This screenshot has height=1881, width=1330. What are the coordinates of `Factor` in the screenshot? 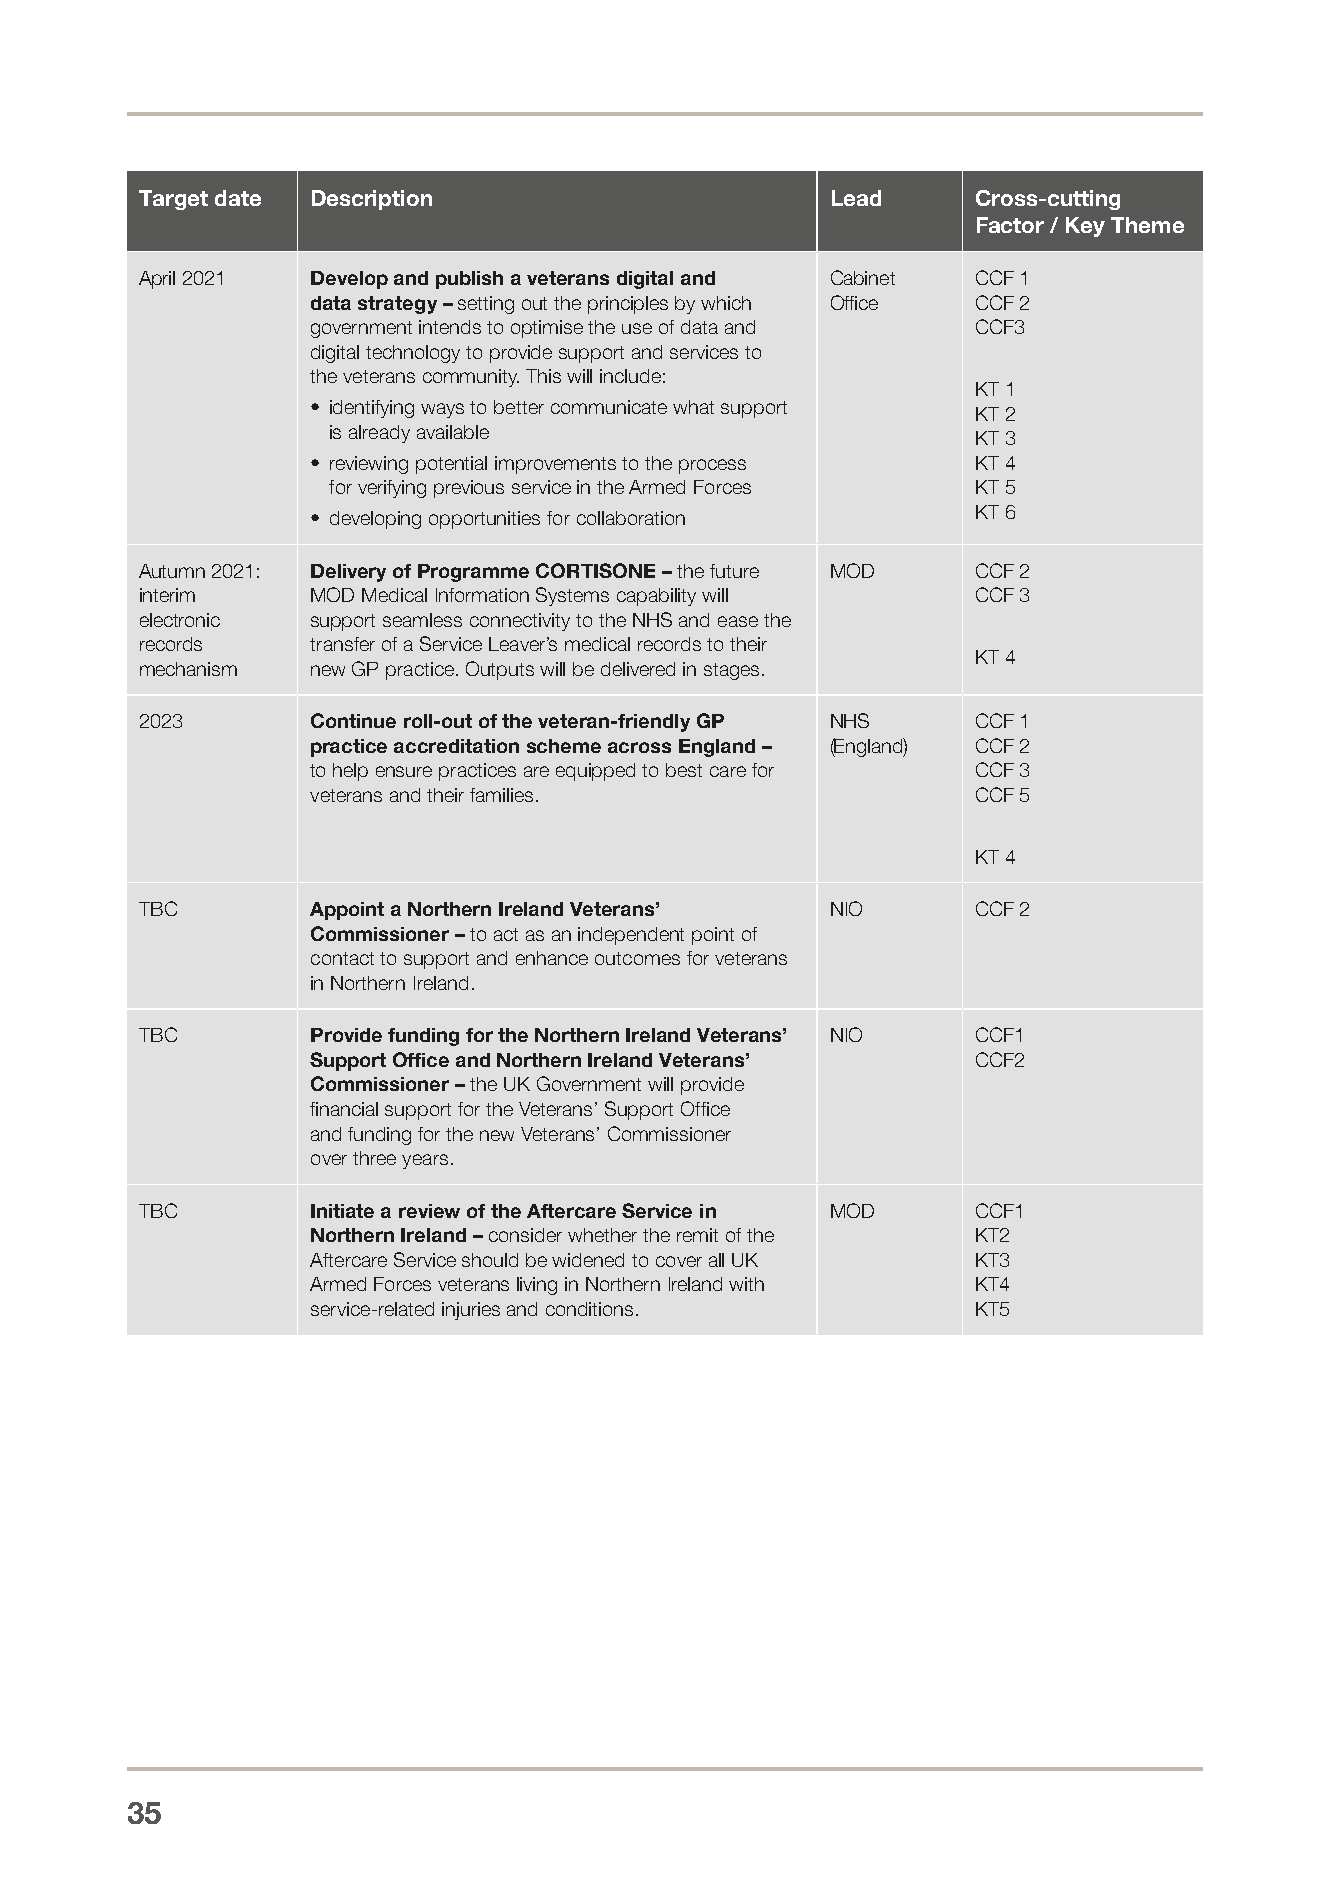 It's located at (1010, 225).
